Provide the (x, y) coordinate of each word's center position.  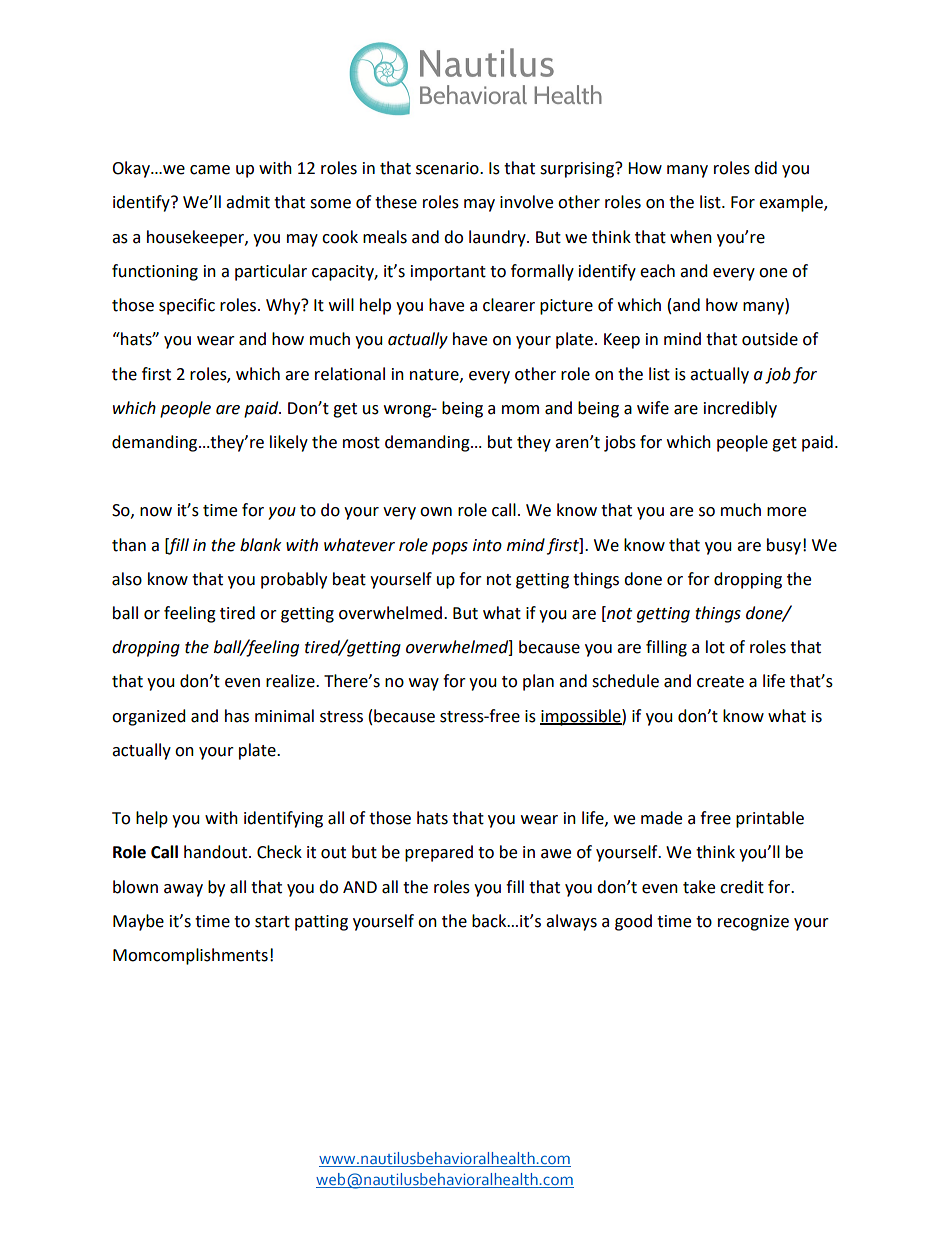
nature (435, 375)
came (210, 170)
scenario (448, 168)
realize (291, 681)
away (183, 890)
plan (538, 682)
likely (289, 443)
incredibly (740, 409)
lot (715, 647)
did (765, 168)
